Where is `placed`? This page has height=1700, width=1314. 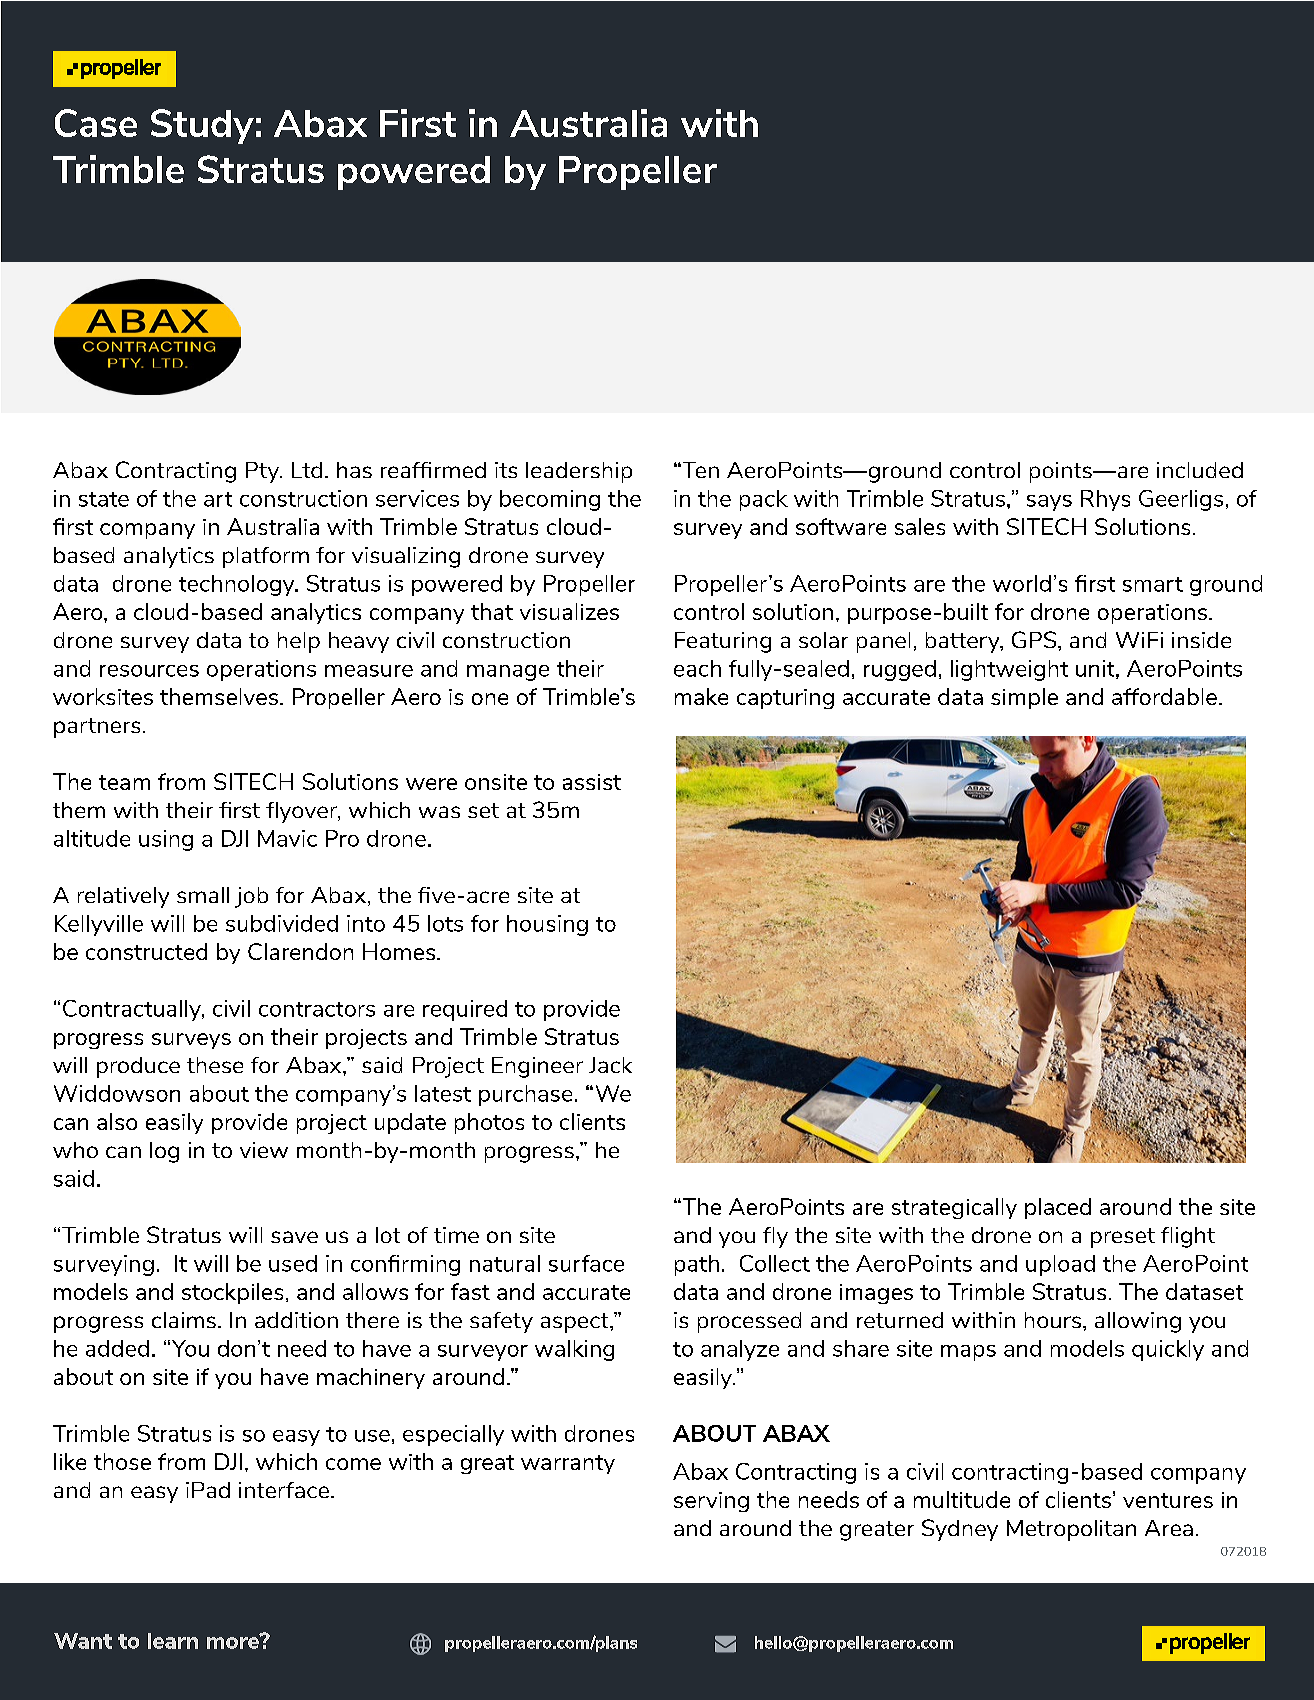 placed is located at coordinates (1058, 1208).
